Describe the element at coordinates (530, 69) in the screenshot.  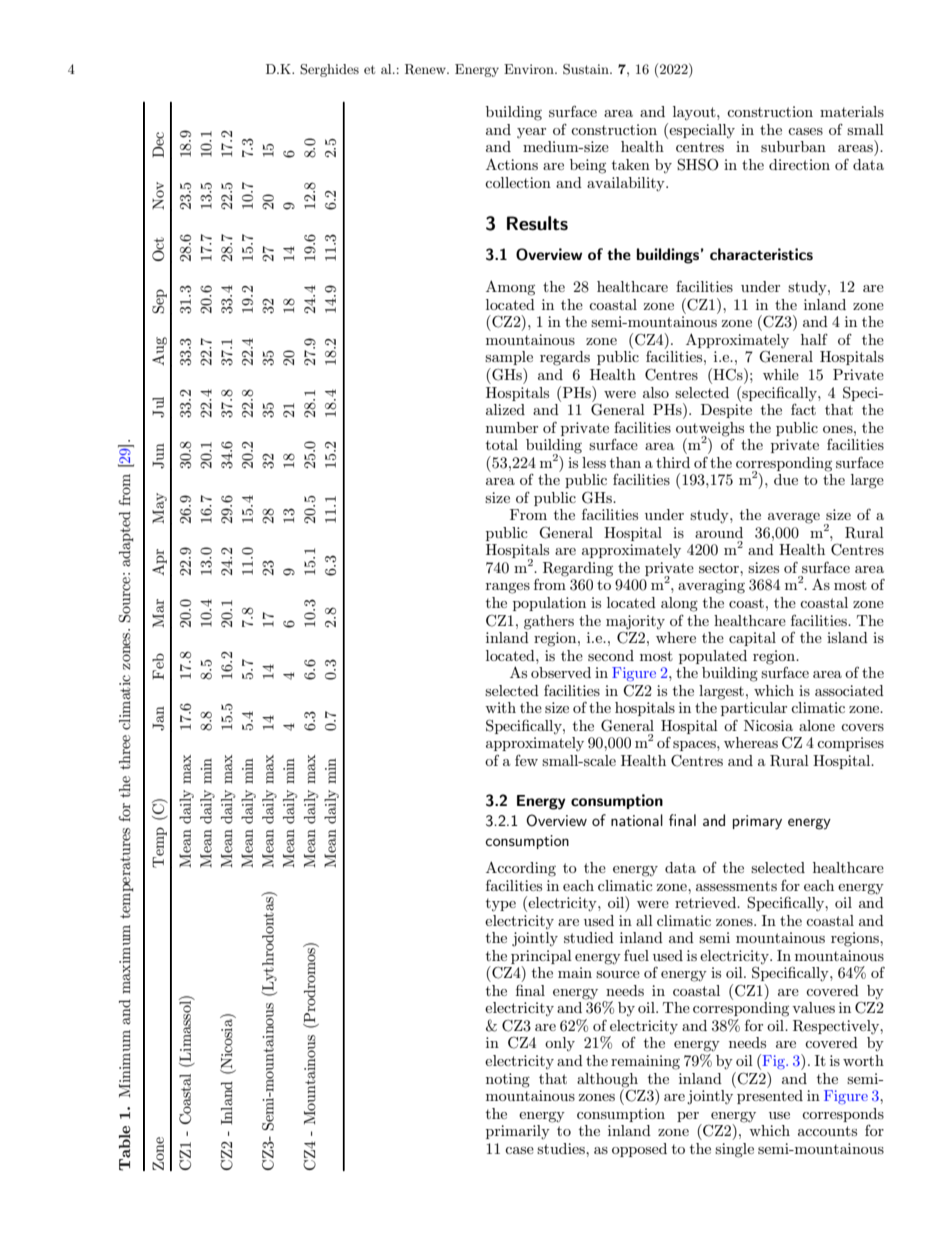
I see `Environ` at that location.
